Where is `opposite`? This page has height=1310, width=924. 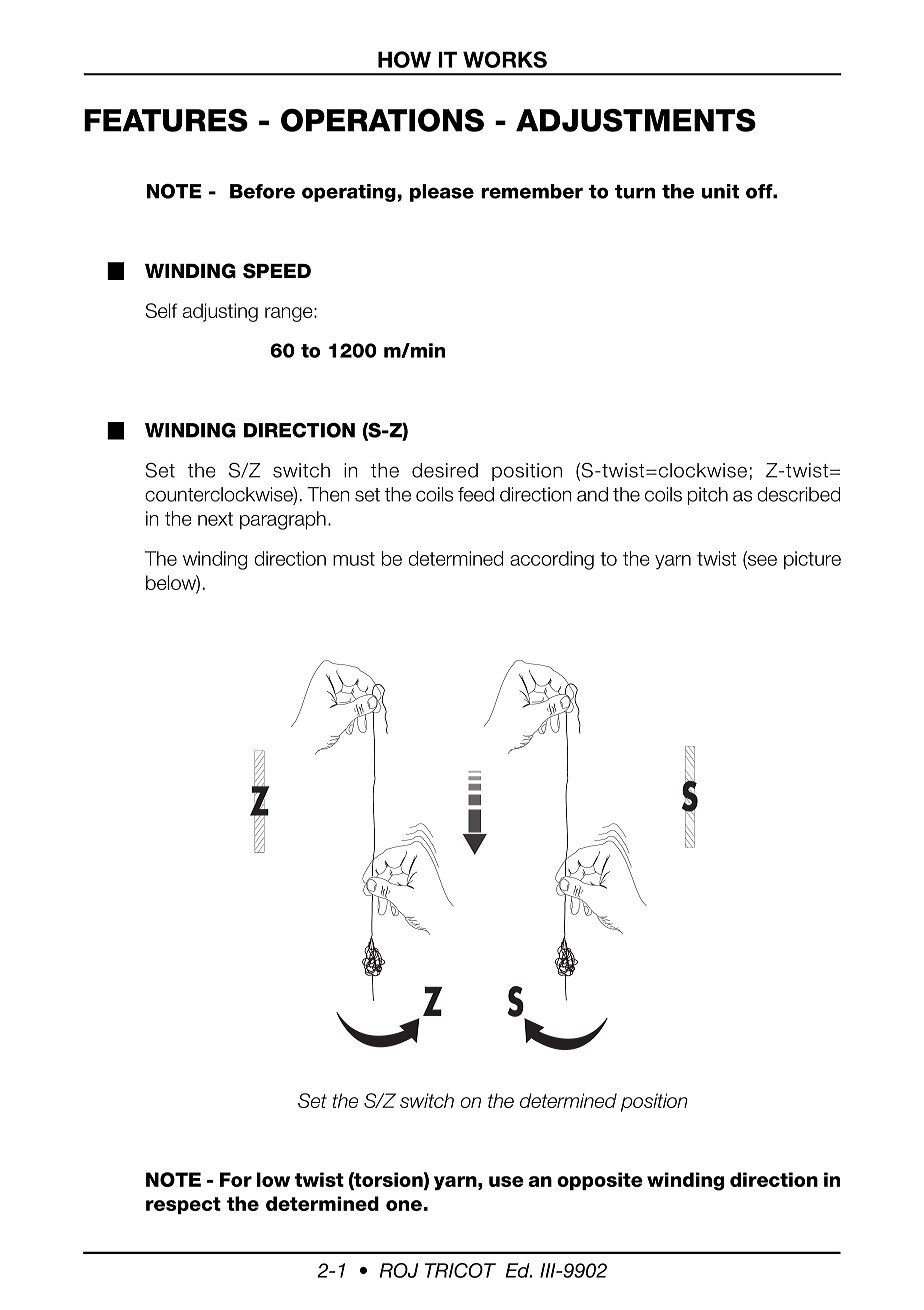 opposite is located at coordinates (600, 1181).
